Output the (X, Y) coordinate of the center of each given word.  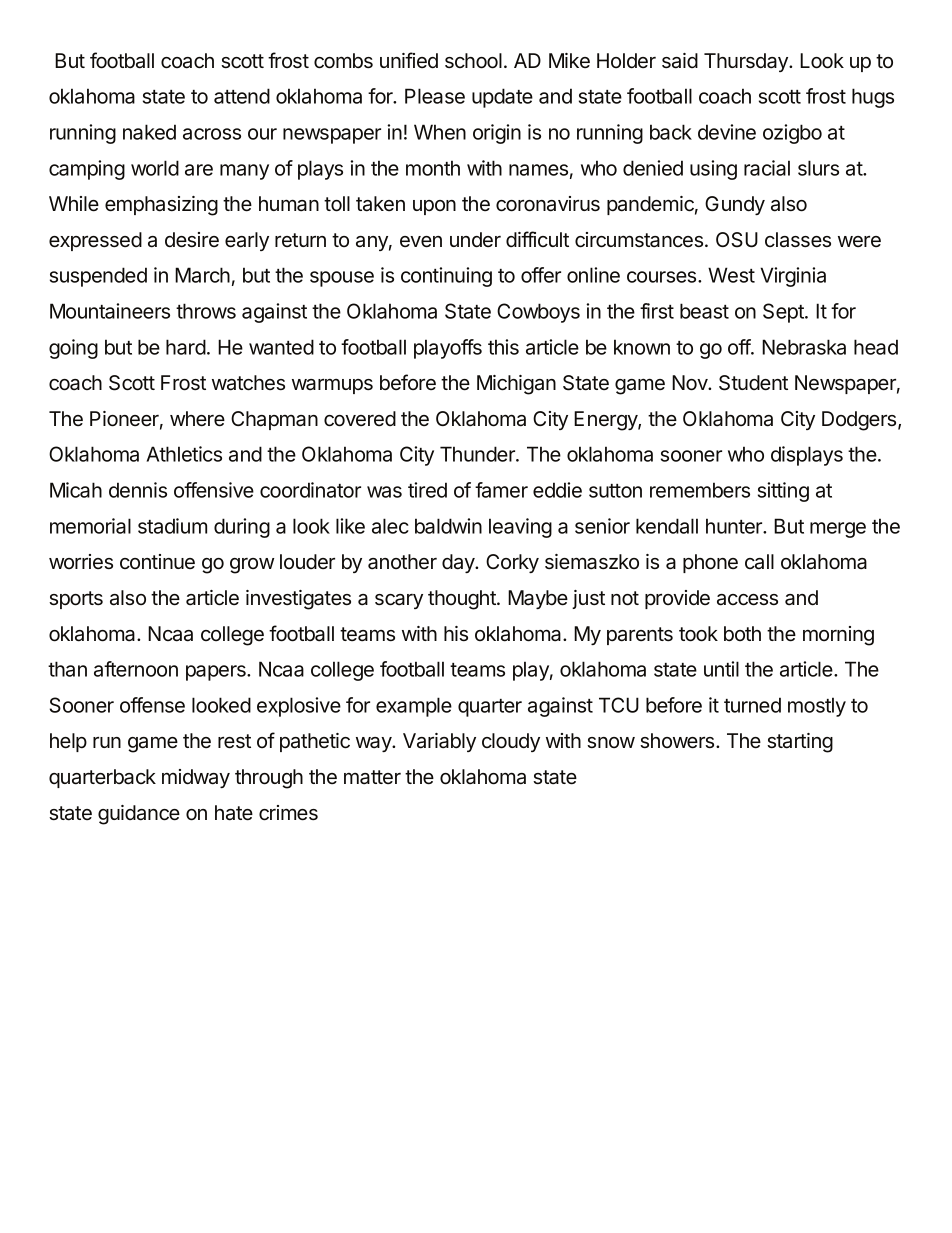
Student (753, 383)
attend (242, 96)
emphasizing (161, 206)
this (503, 347)
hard (186, 347)
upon (434, 207)
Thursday (747, 62)
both (742, 633)
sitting (783, 492)
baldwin (448, 526)
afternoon (136, 669)
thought (463, 600)
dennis (138, 490)
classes (798, 240)
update (502, 98)
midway (196, 778)
